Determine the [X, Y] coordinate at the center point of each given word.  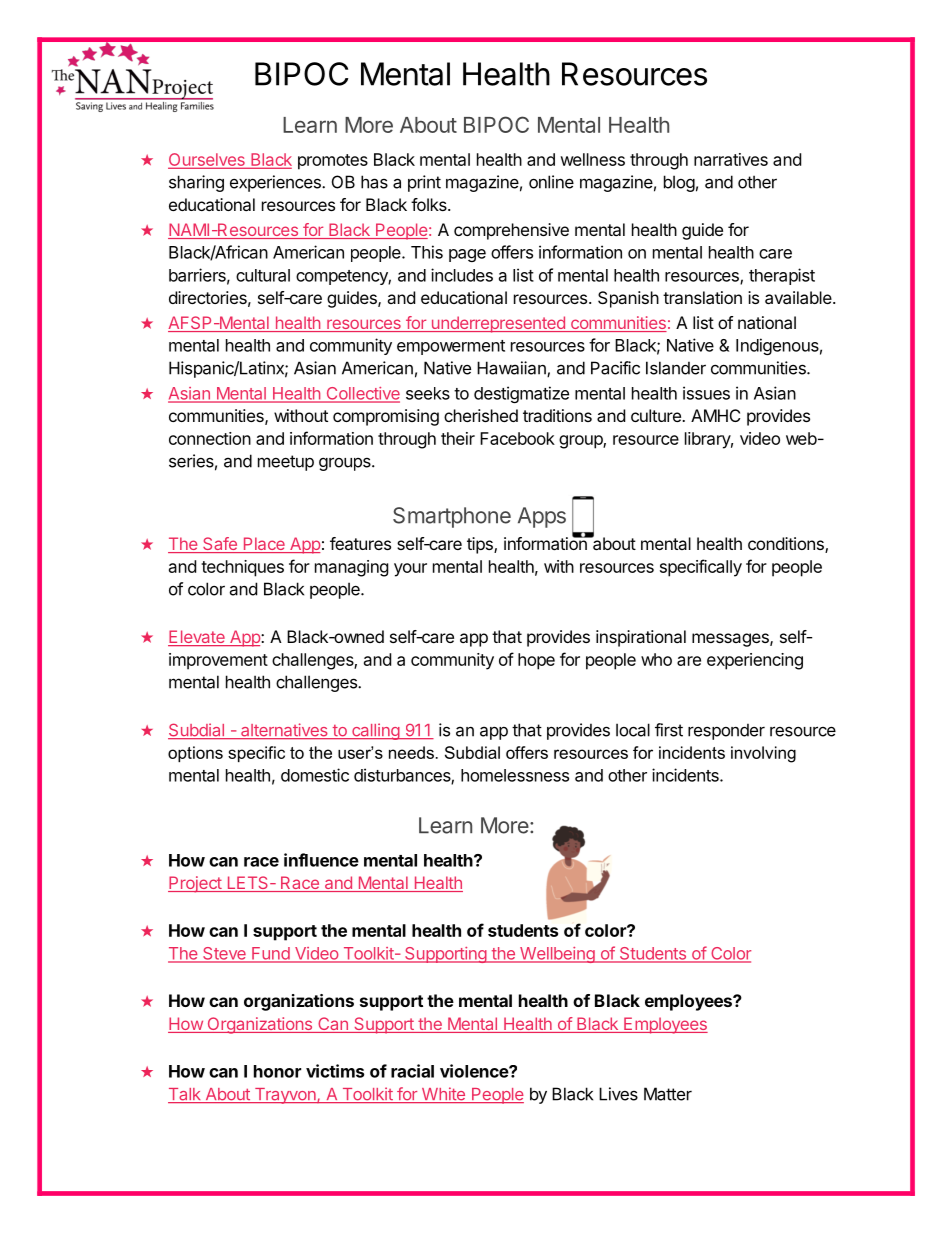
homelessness [515, 775]
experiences [276, 183]
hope [536, 661]
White [443, 1095]
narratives [731, 159]
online [551, 182]
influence [321, 860]
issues [706, 393]
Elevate [197, 638]
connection [210, 438]
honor [277, 1071]
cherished [481, 415]
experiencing [755, 661]
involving [763, 754]
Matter [668, 1094]
